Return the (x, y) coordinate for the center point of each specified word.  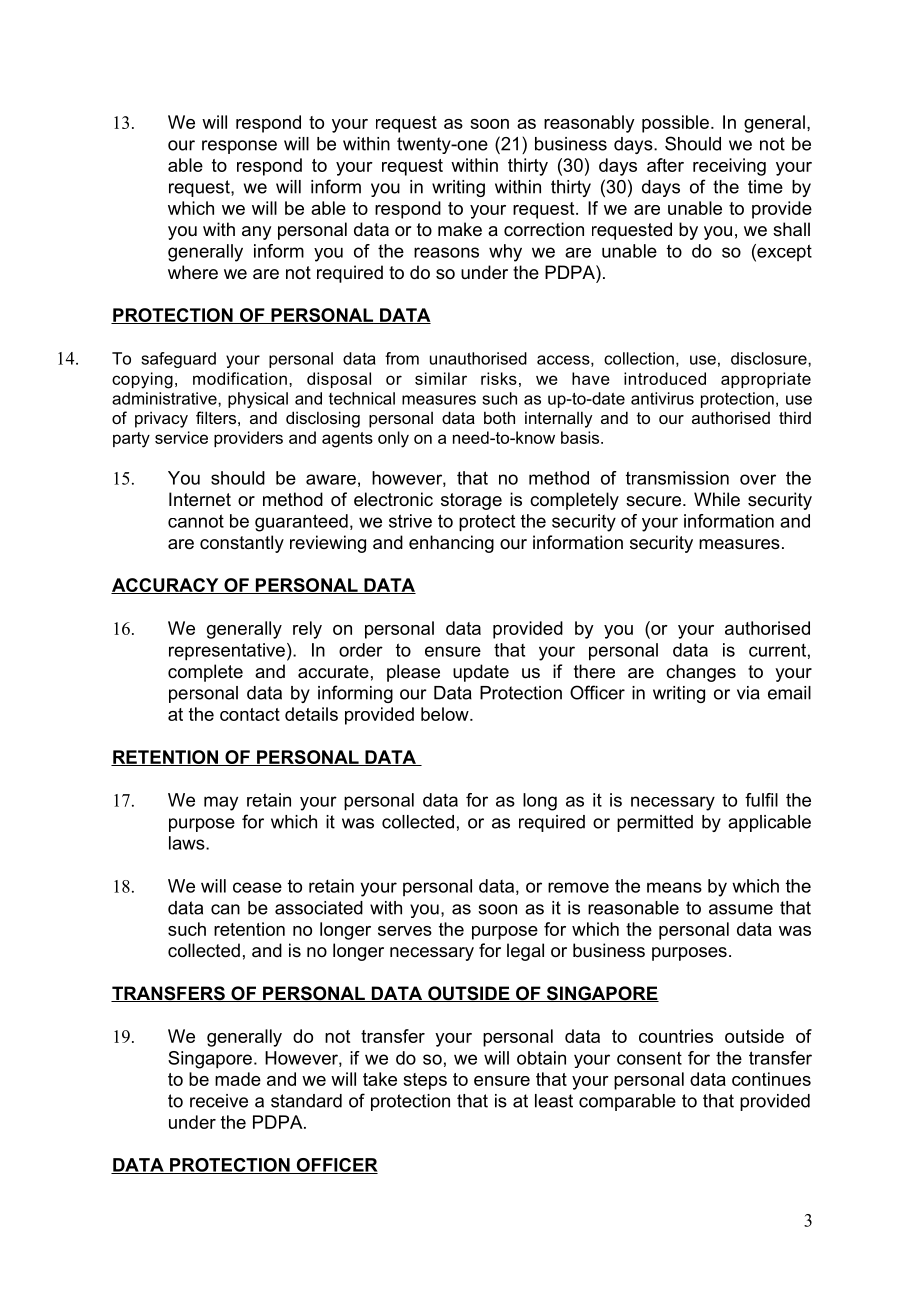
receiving (729, 167)
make (460, 229)
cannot (196, 521)
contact (250, 714)
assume (741, 909)
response (239, 147)
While (717, 499)
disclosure (770, 358)
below (446, 714)
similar (441, 378)
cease (257, 887)
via (748, 693)
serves (405, 931)
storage (471, 501)
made (238, 1079)
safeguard (178, 360)
